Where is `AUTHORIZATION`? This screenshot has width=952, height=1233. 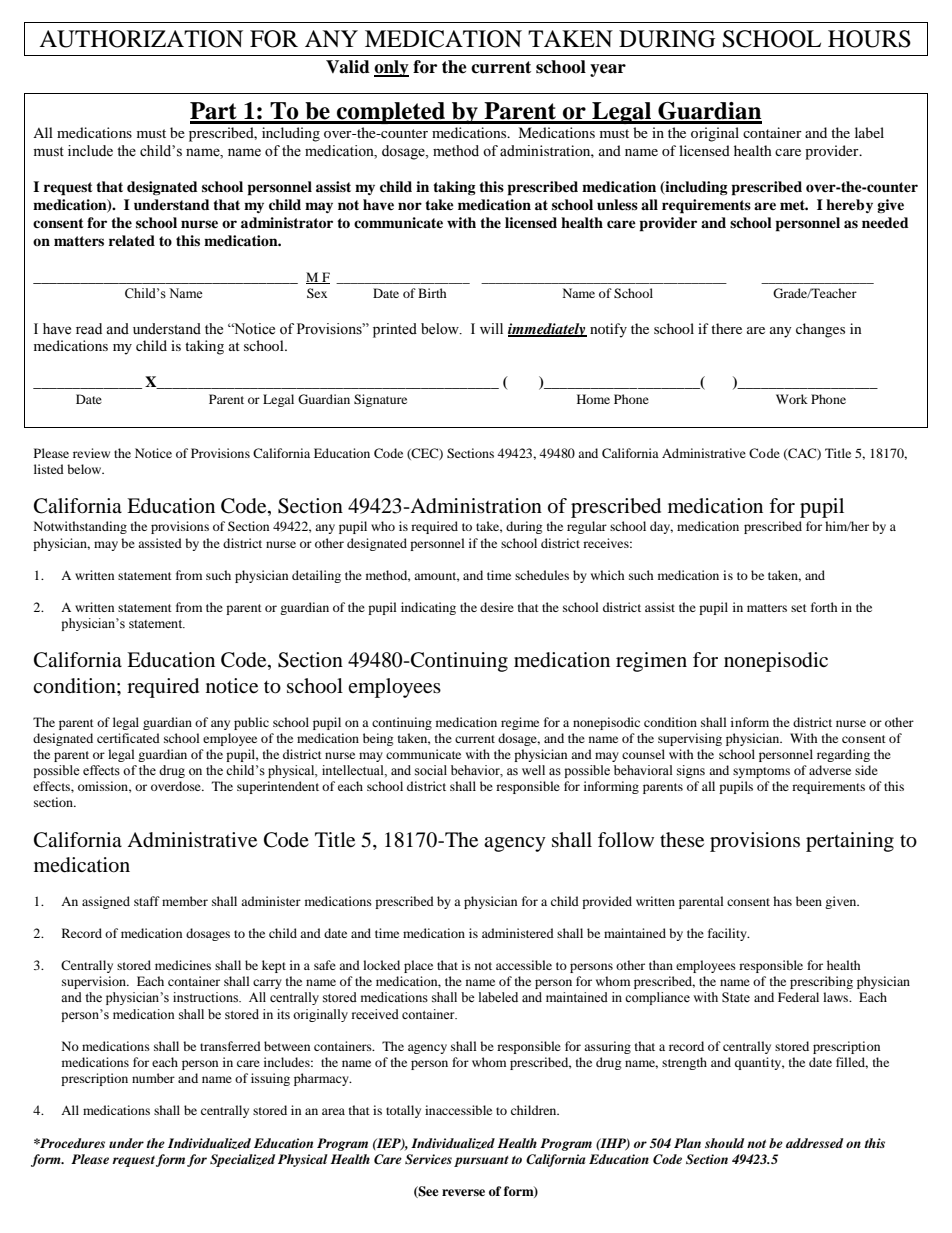
AUTHORIZATION is located at coordinates (141, 39).
